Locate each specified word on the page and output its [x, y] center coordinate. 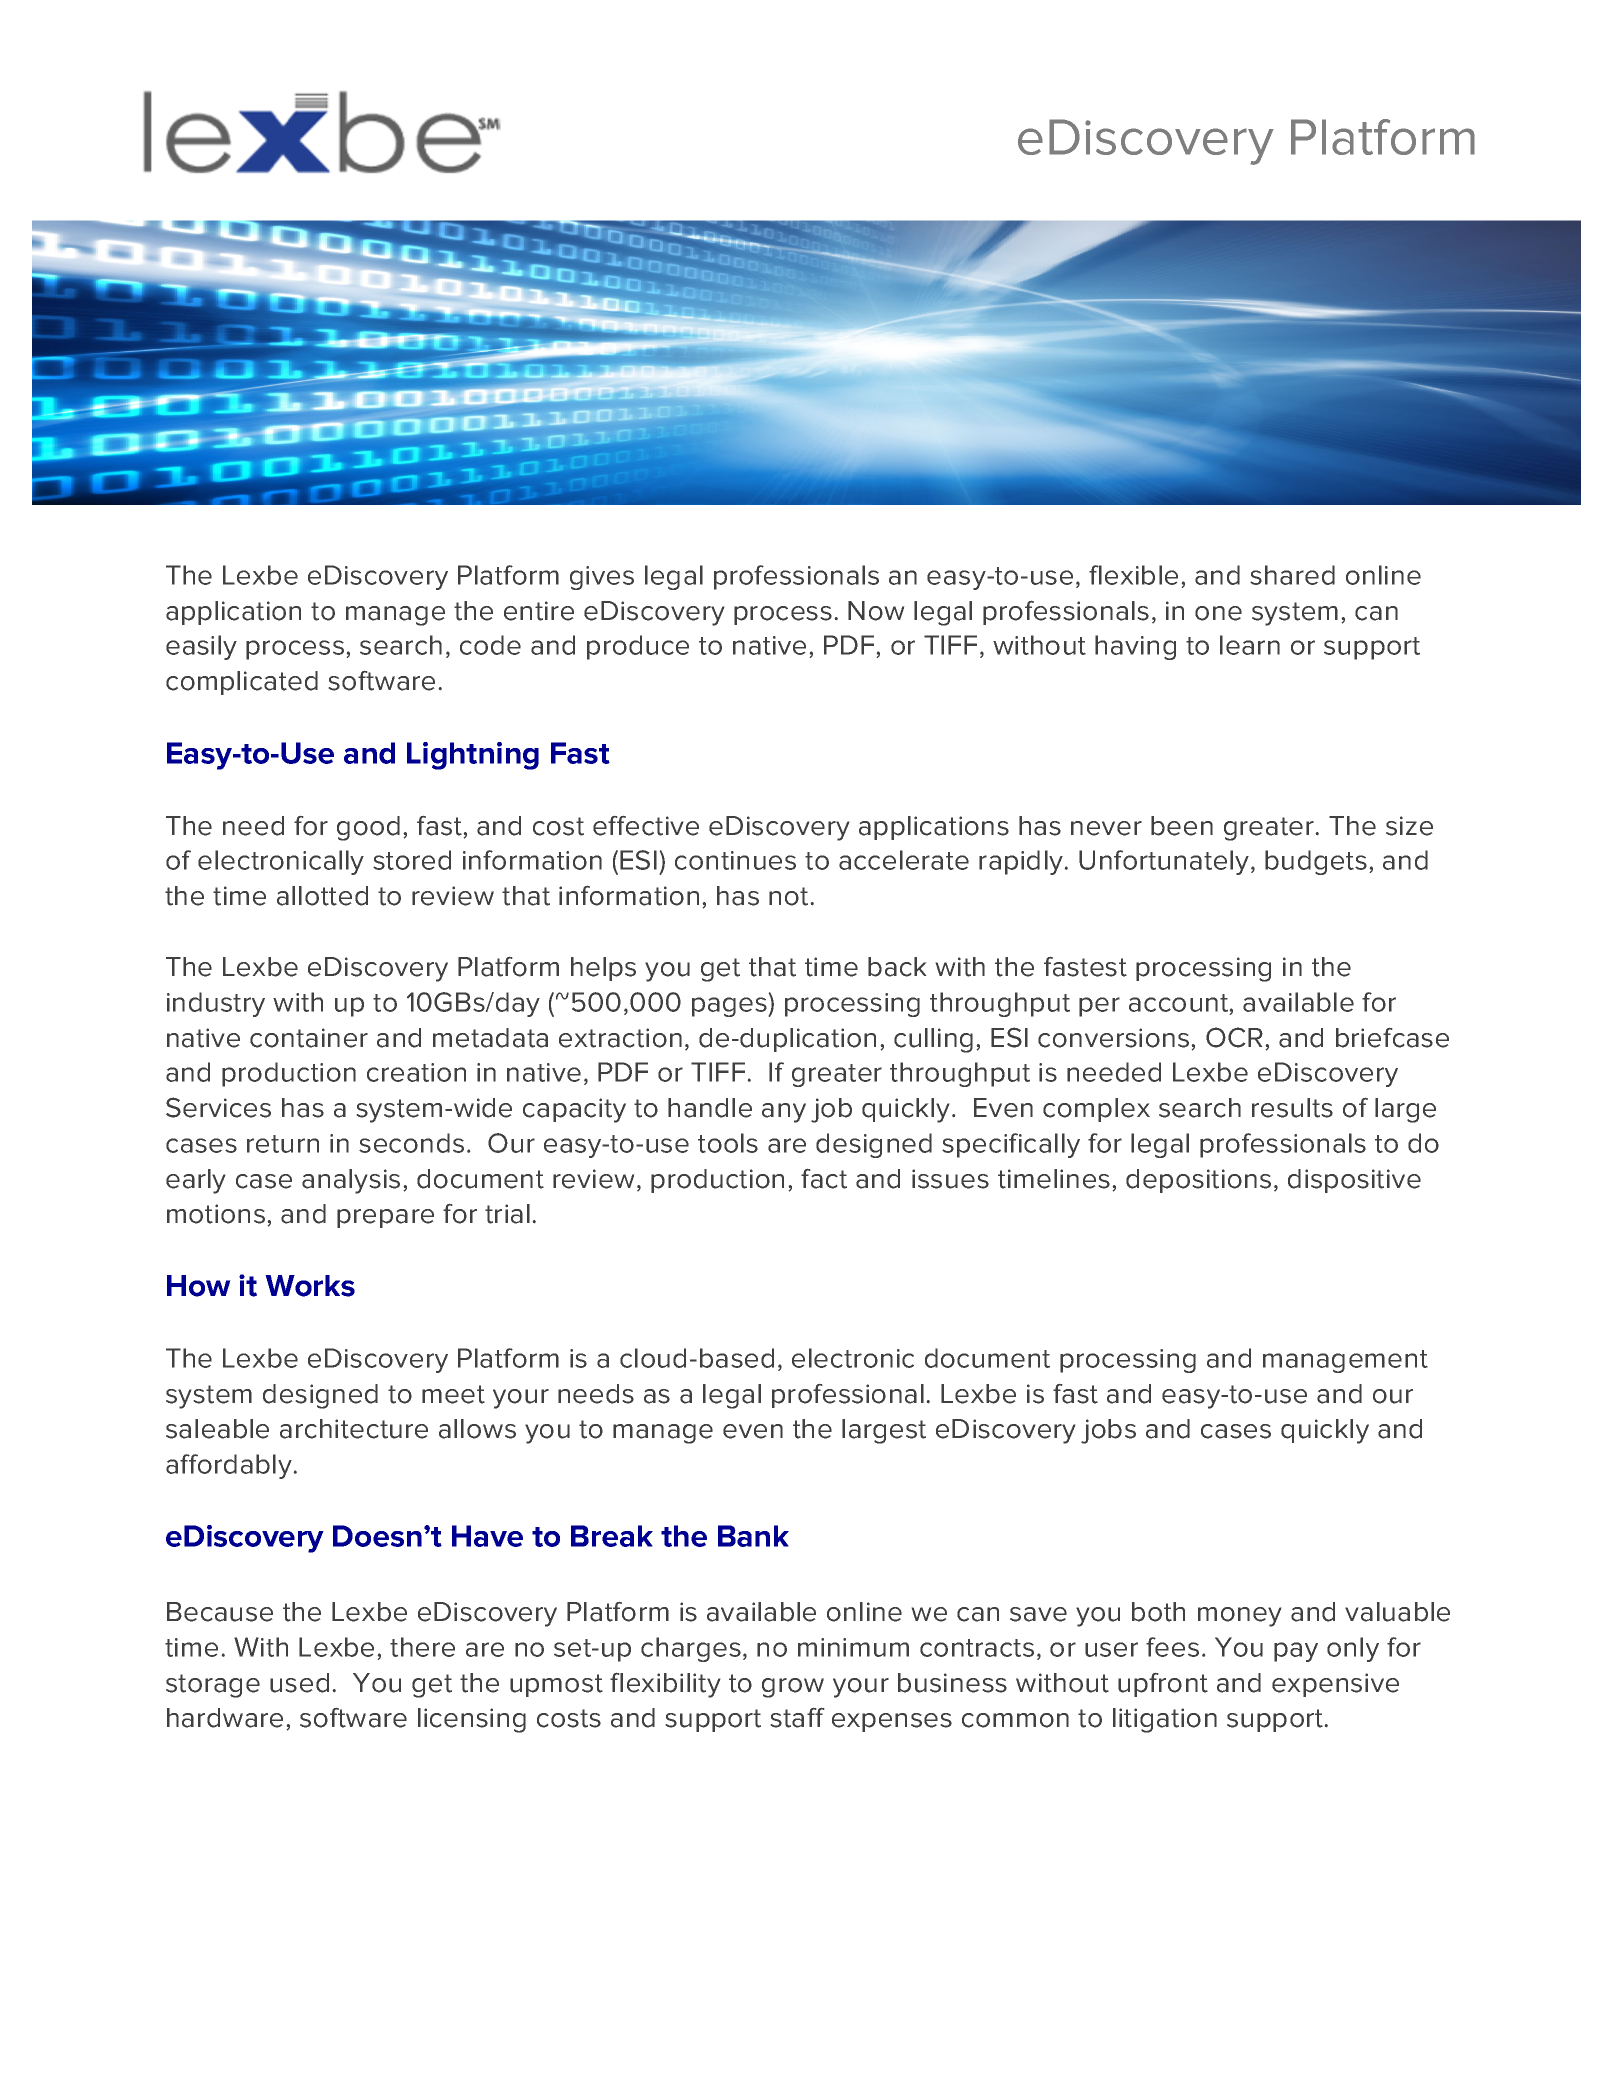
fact [824, 1179]
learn [1250, 645]
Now [876, 611]
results [1292, 1108]
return [283, 1144]
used [299, 1683]
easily [201, 647]
